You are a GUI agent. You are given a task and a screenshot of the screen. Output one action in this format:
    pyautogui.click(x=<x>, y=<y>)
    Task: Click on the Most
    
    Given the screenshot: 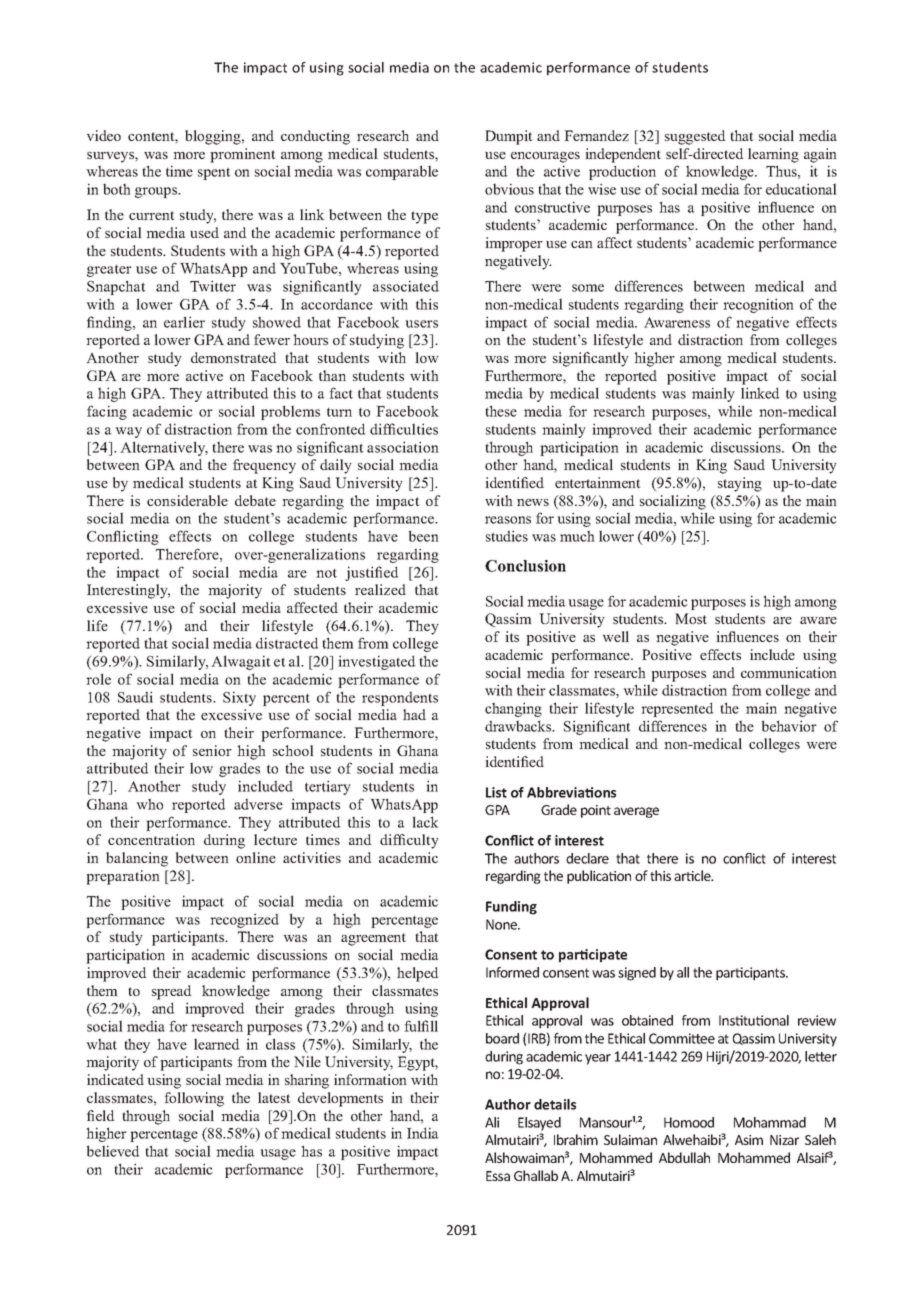 What is the action you would take?
    pyautogui.click(x=691, y=618)
